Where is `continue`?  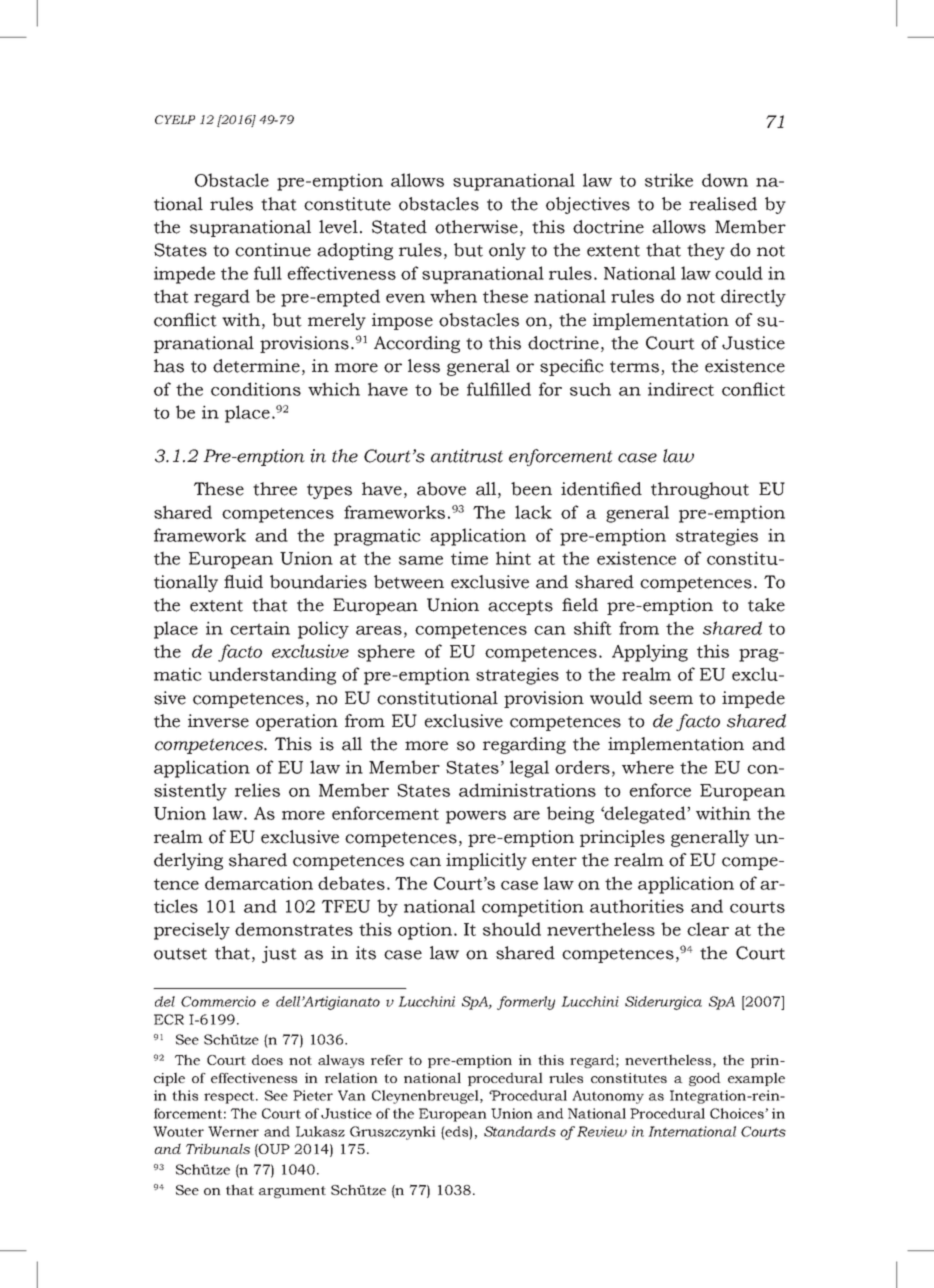
continue is located at coordinates (273, 250).
